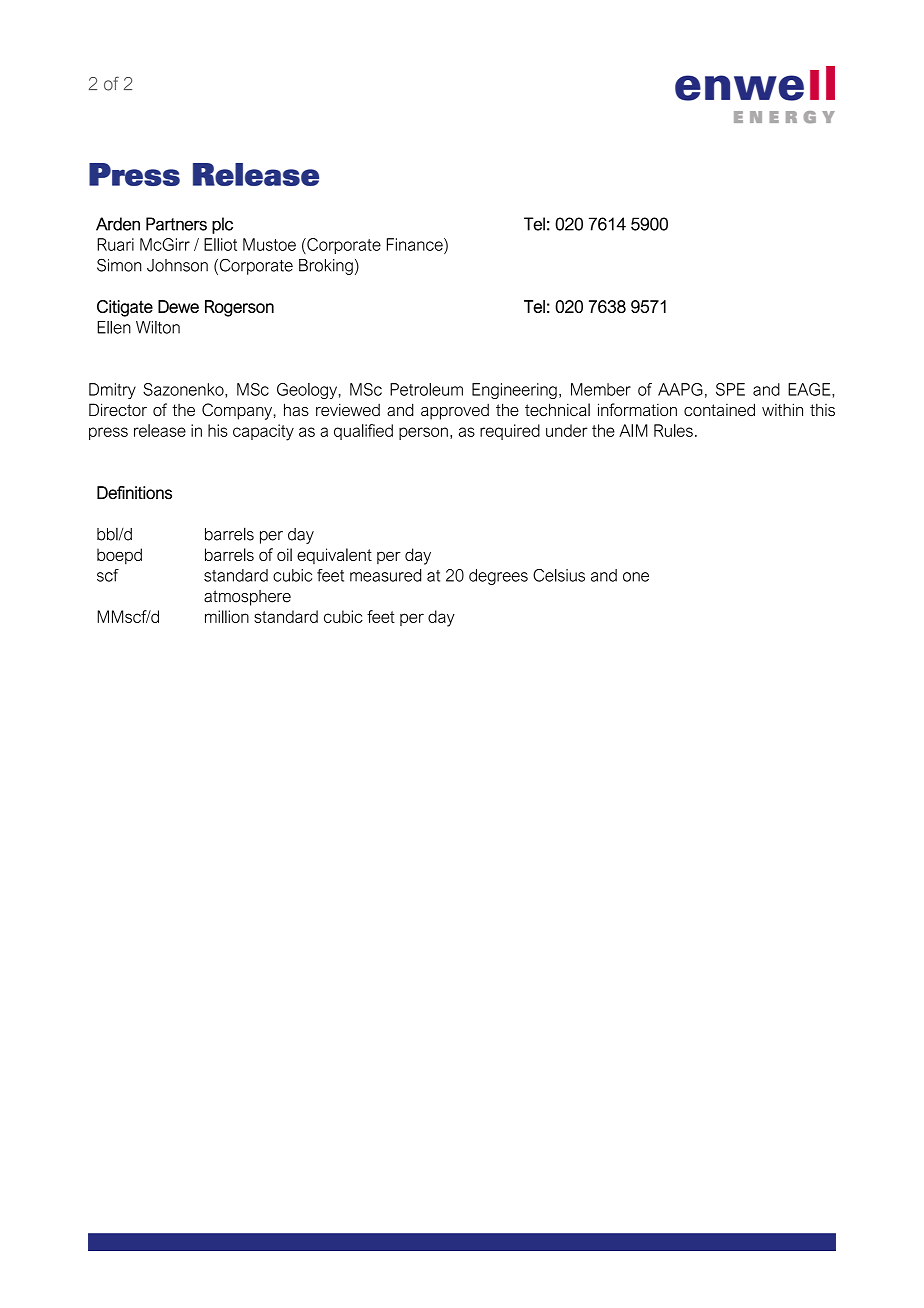 The image size is (924, 1308). What do you see at coordinates (416, 244) in the screenshot?
I see `Finance` at bounding box center [416, 244].
